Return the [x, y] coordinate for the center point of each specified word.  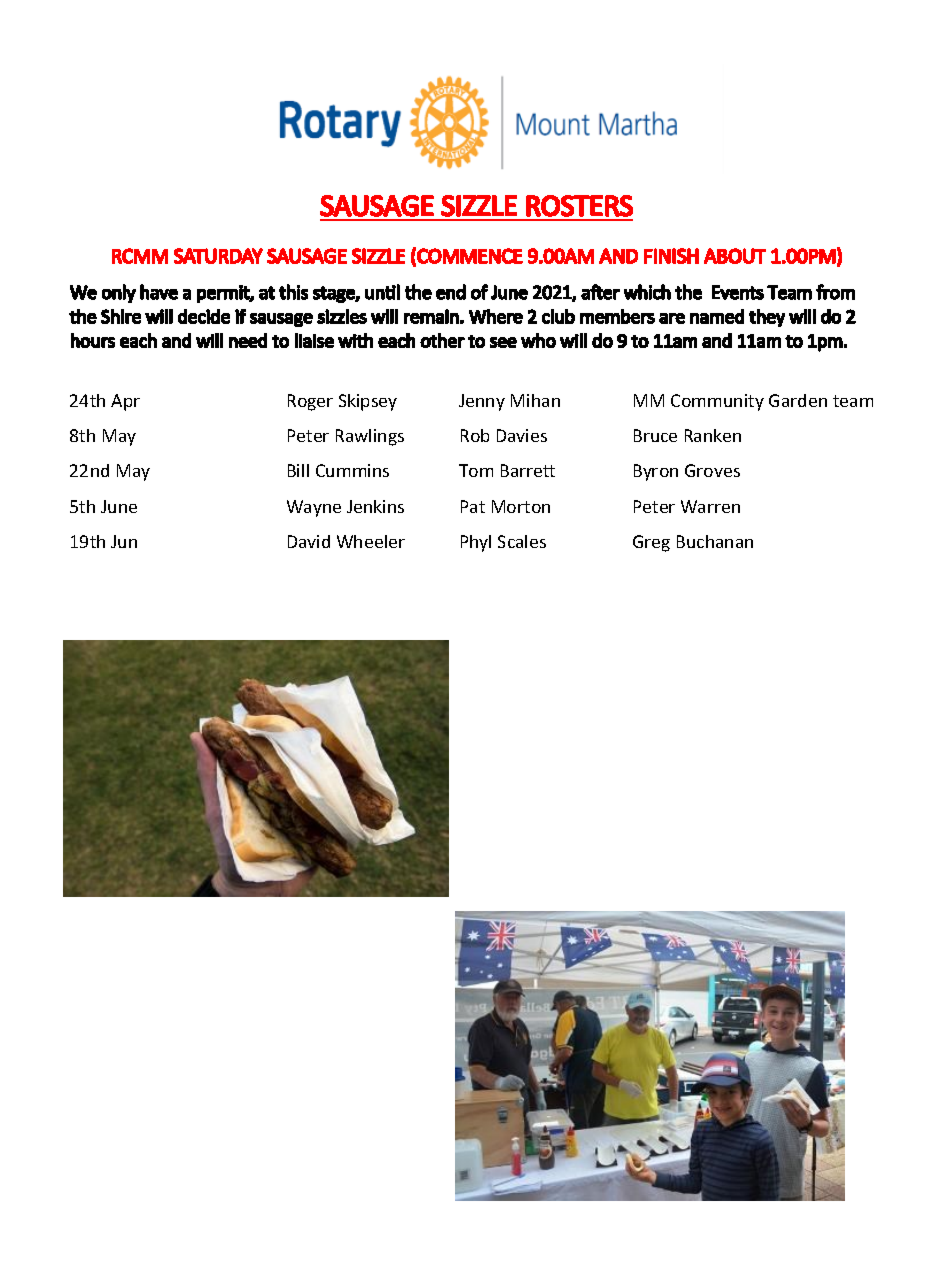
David [309, 541]
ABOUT [735, 256]
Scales [522, 541]
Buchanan [715, 541]
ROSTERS [579, 206]
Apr [125, 402]
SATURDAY [218, 256]
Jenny [482, 402]
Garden [798, 400]
